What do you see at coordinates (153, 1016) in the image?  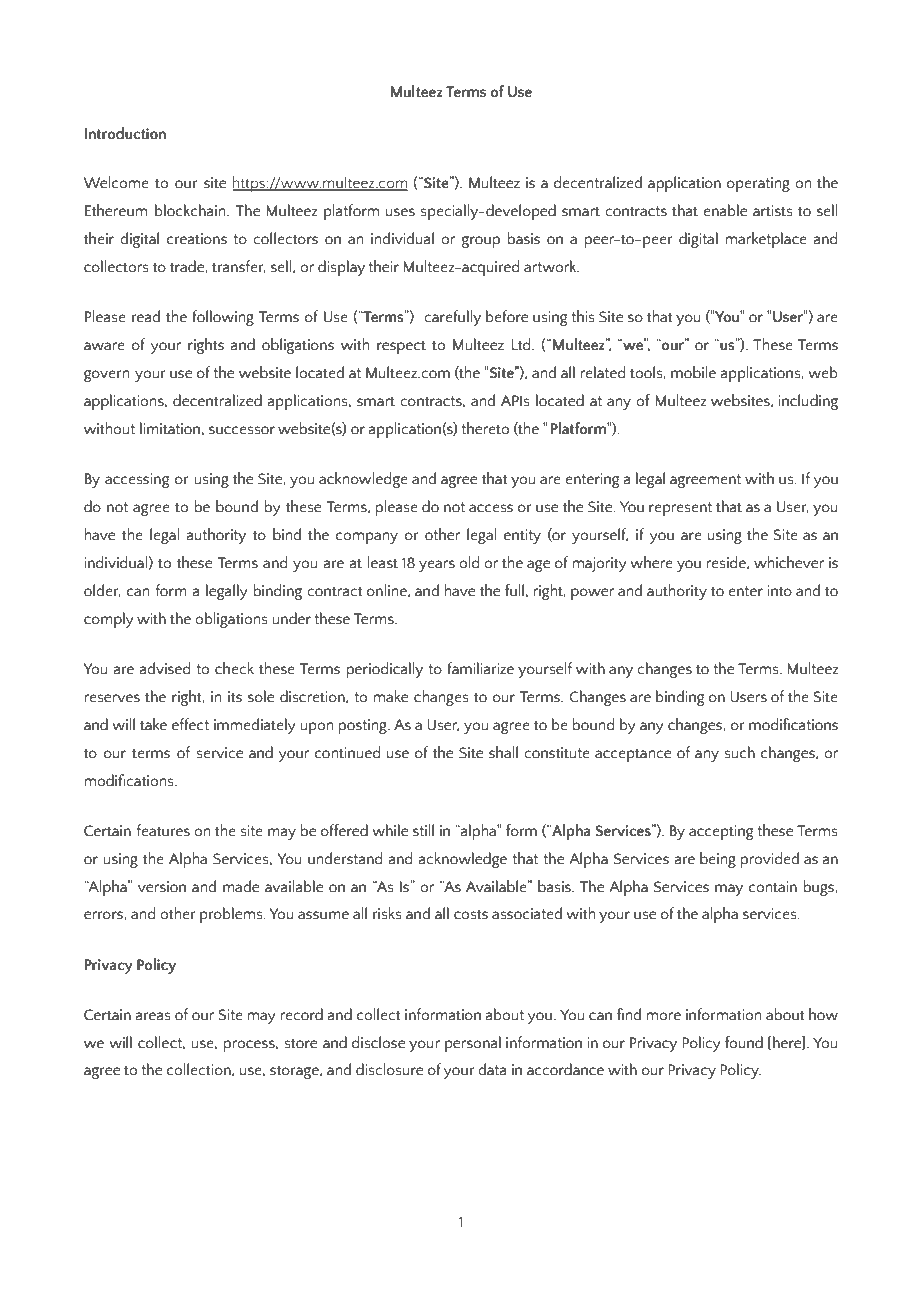 I see `areas` at bounding box center [153, 1016].
